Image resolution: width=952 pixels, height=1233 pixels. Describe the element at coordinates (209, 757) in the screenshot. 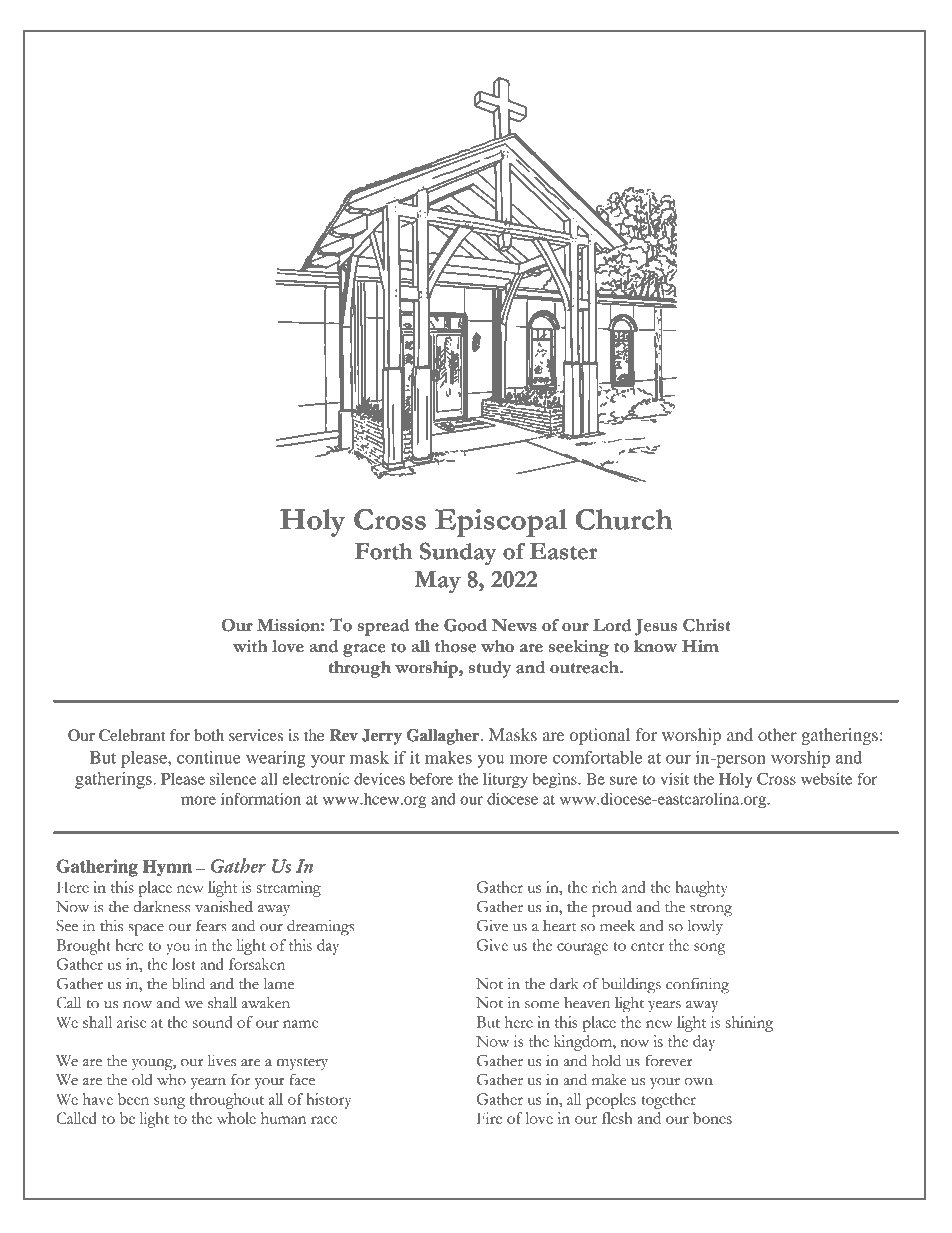

I see `continue` at that location.
